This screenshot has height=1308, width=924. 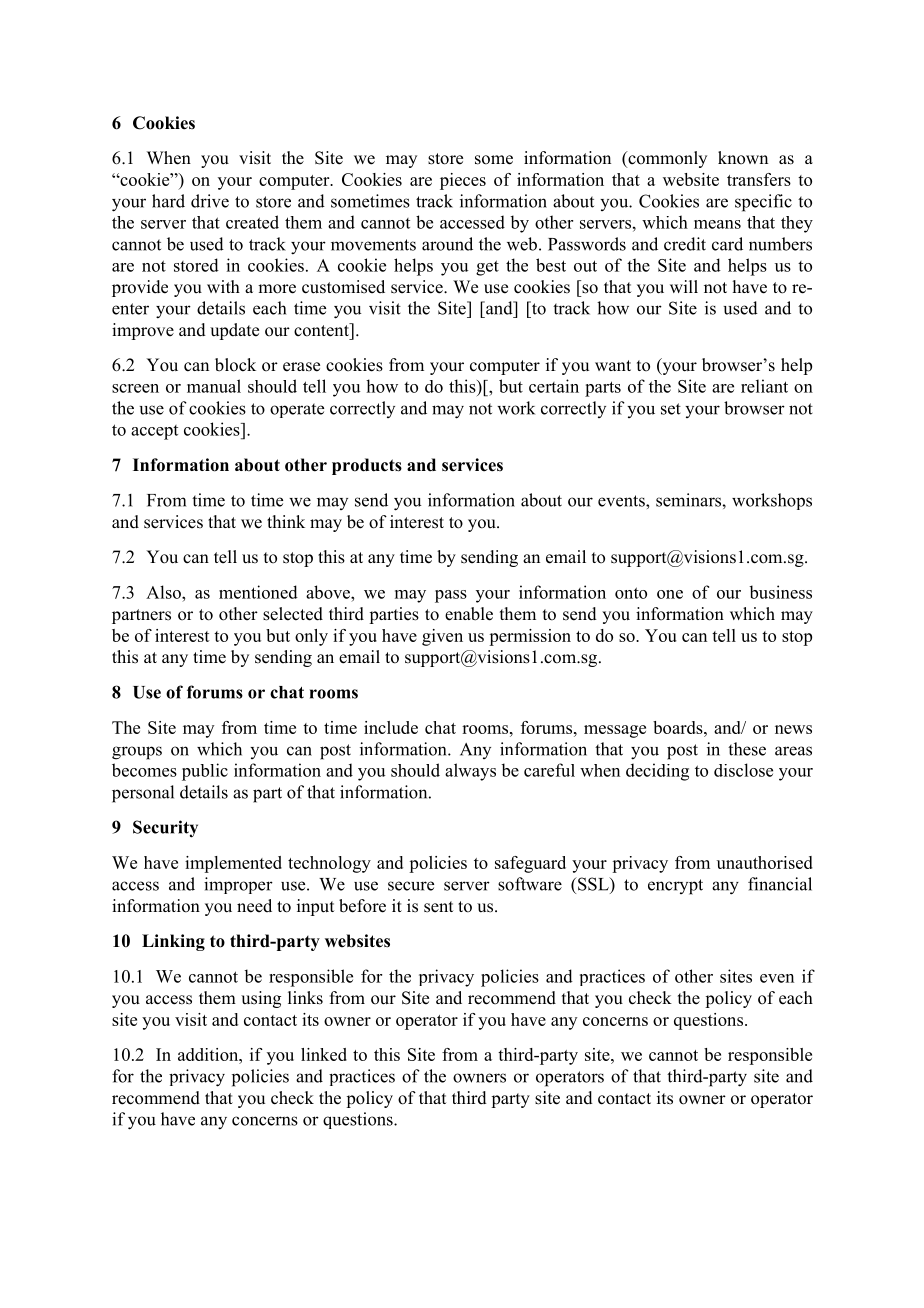 I want to click on enable, so click(x=469, y=614).
